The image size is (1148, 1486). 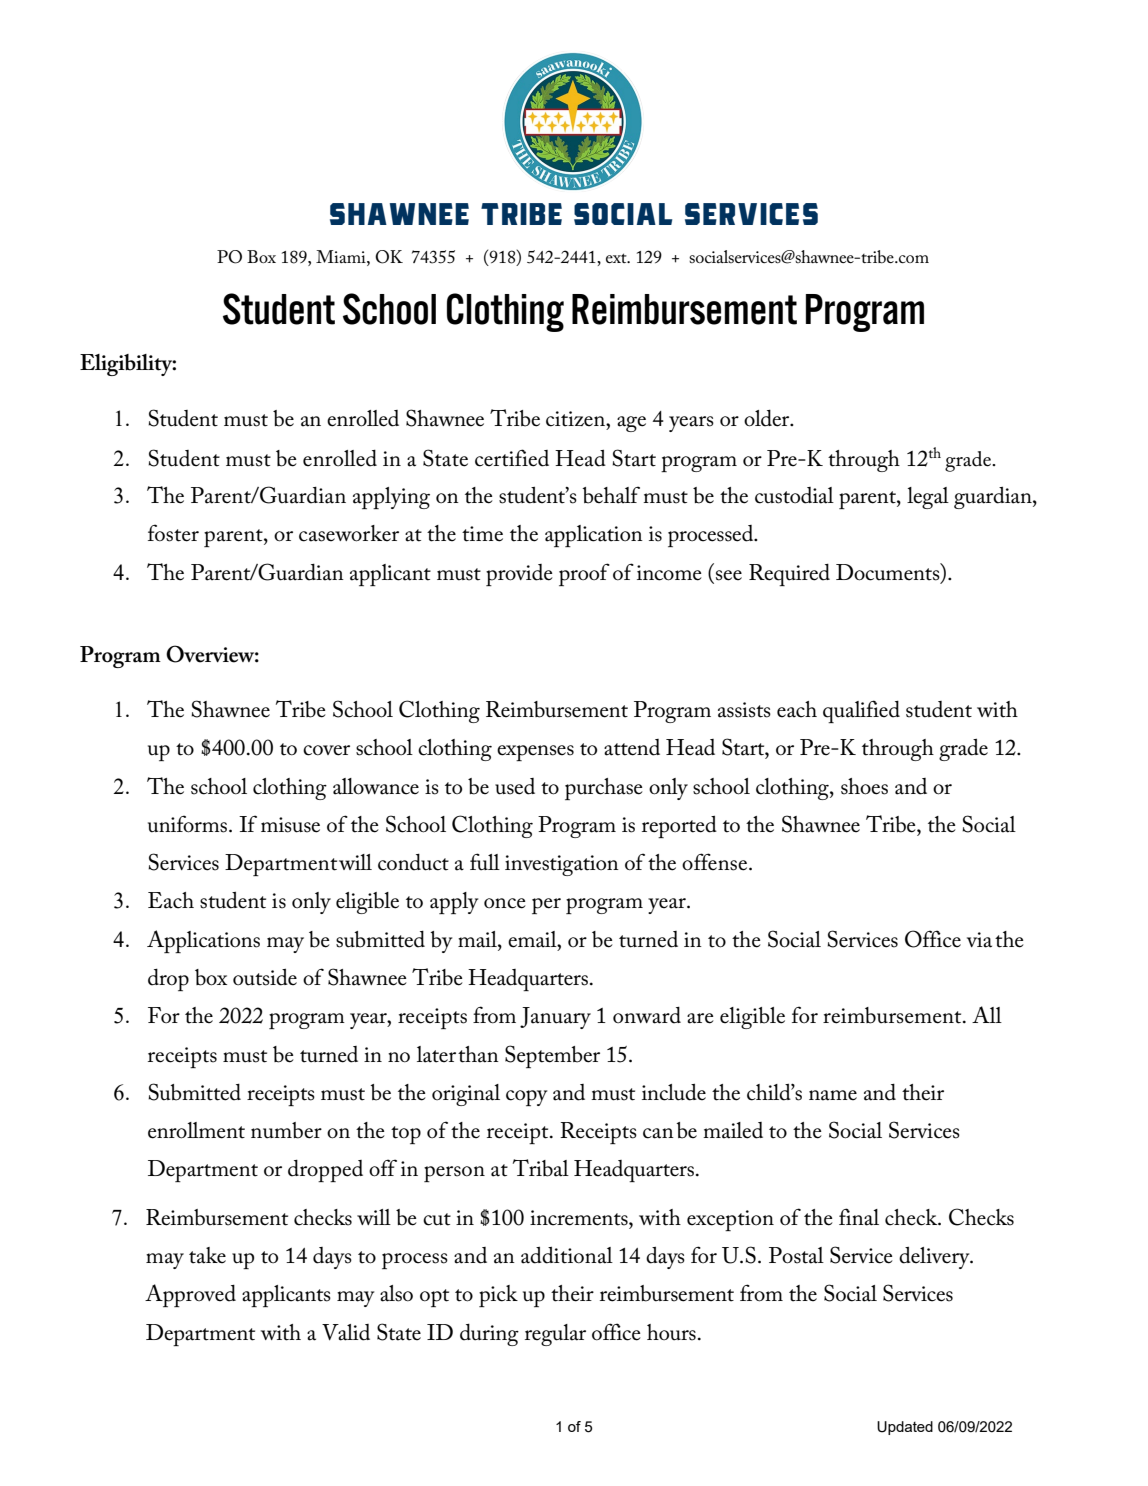 What do you see at coordinates (290, 825) in the page?
I see `misuse` at bounding box center [290, 825].
